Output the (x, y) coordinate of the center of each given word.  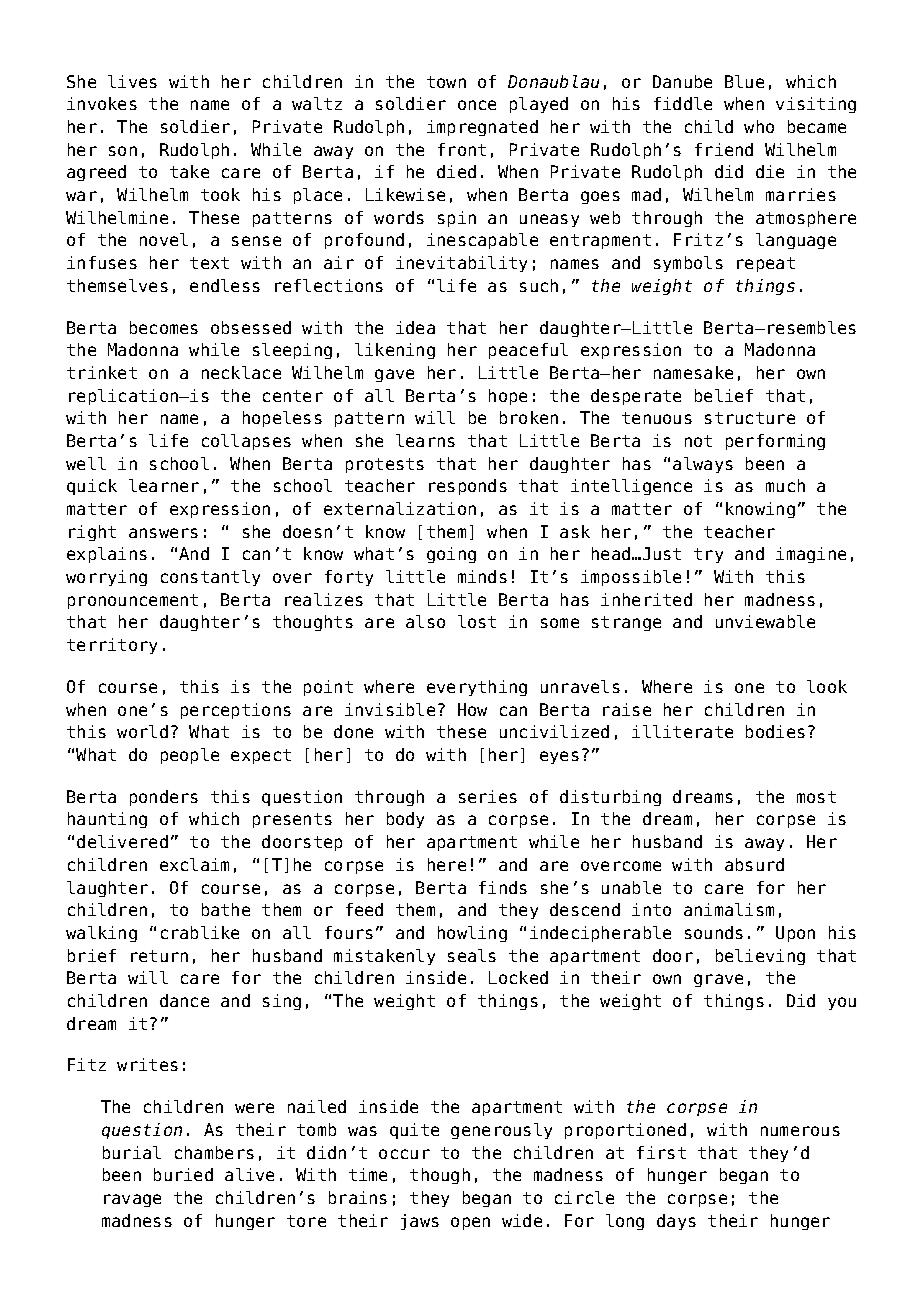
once (477, 105)
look (827, 686)
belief (724, 395)
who (759, 126)
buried (183, 1174)
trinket (102, 372)
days (676, 1222)
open (470, 1223)
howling (472, 934)
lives (132, 81)
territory (112, 646)
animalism (729, 909)
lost (477, 621)
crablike (200, 932)
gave (394, 375)
